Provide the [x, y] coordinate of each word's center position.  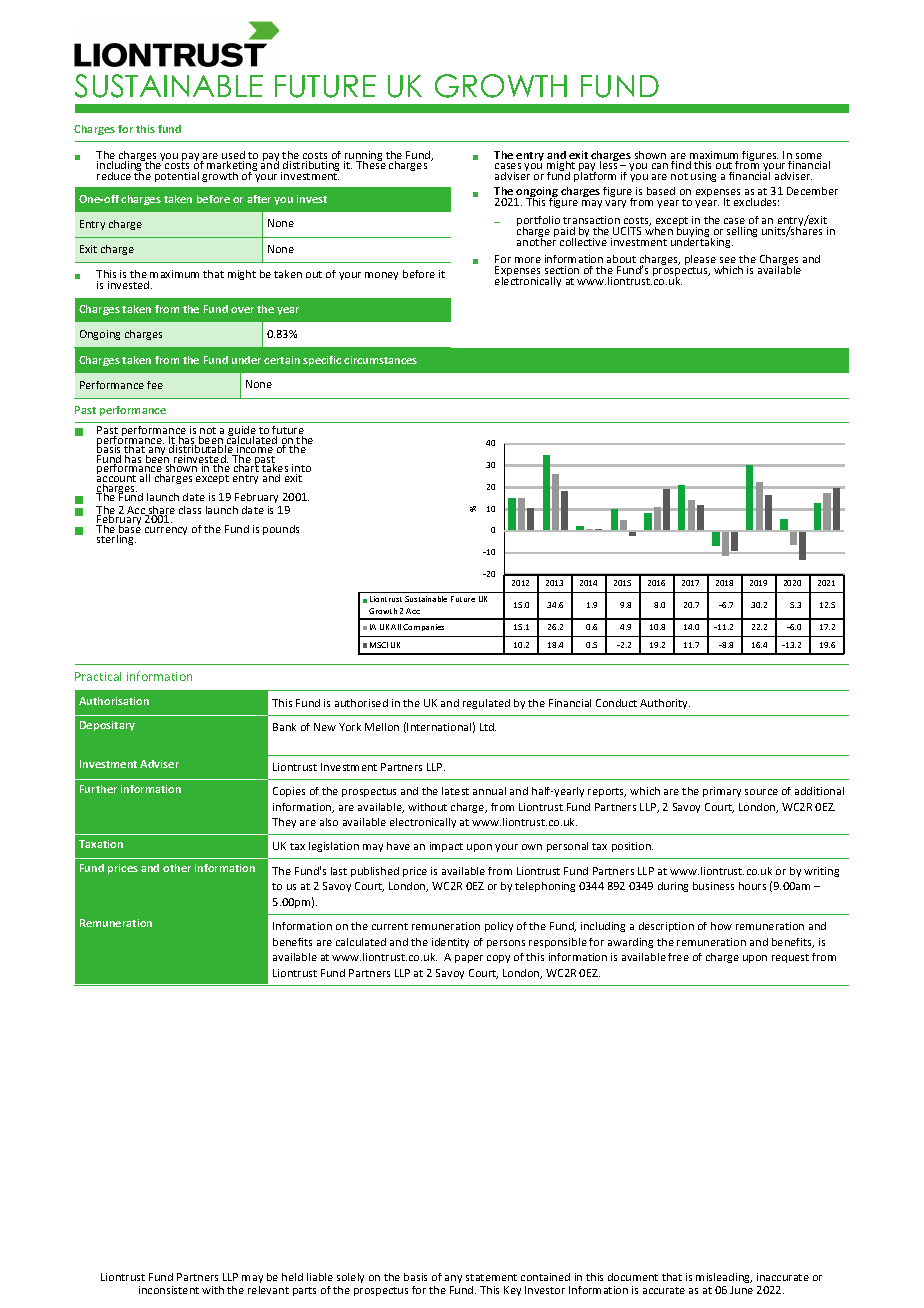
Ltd [488, 727]
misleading [724, 1280]
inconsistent [169, 1290]
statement [491, 1277]
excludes [756, 202]
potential [177, 177]
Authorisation [114, 701]
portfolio [538, 222]
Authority [665, 704]
